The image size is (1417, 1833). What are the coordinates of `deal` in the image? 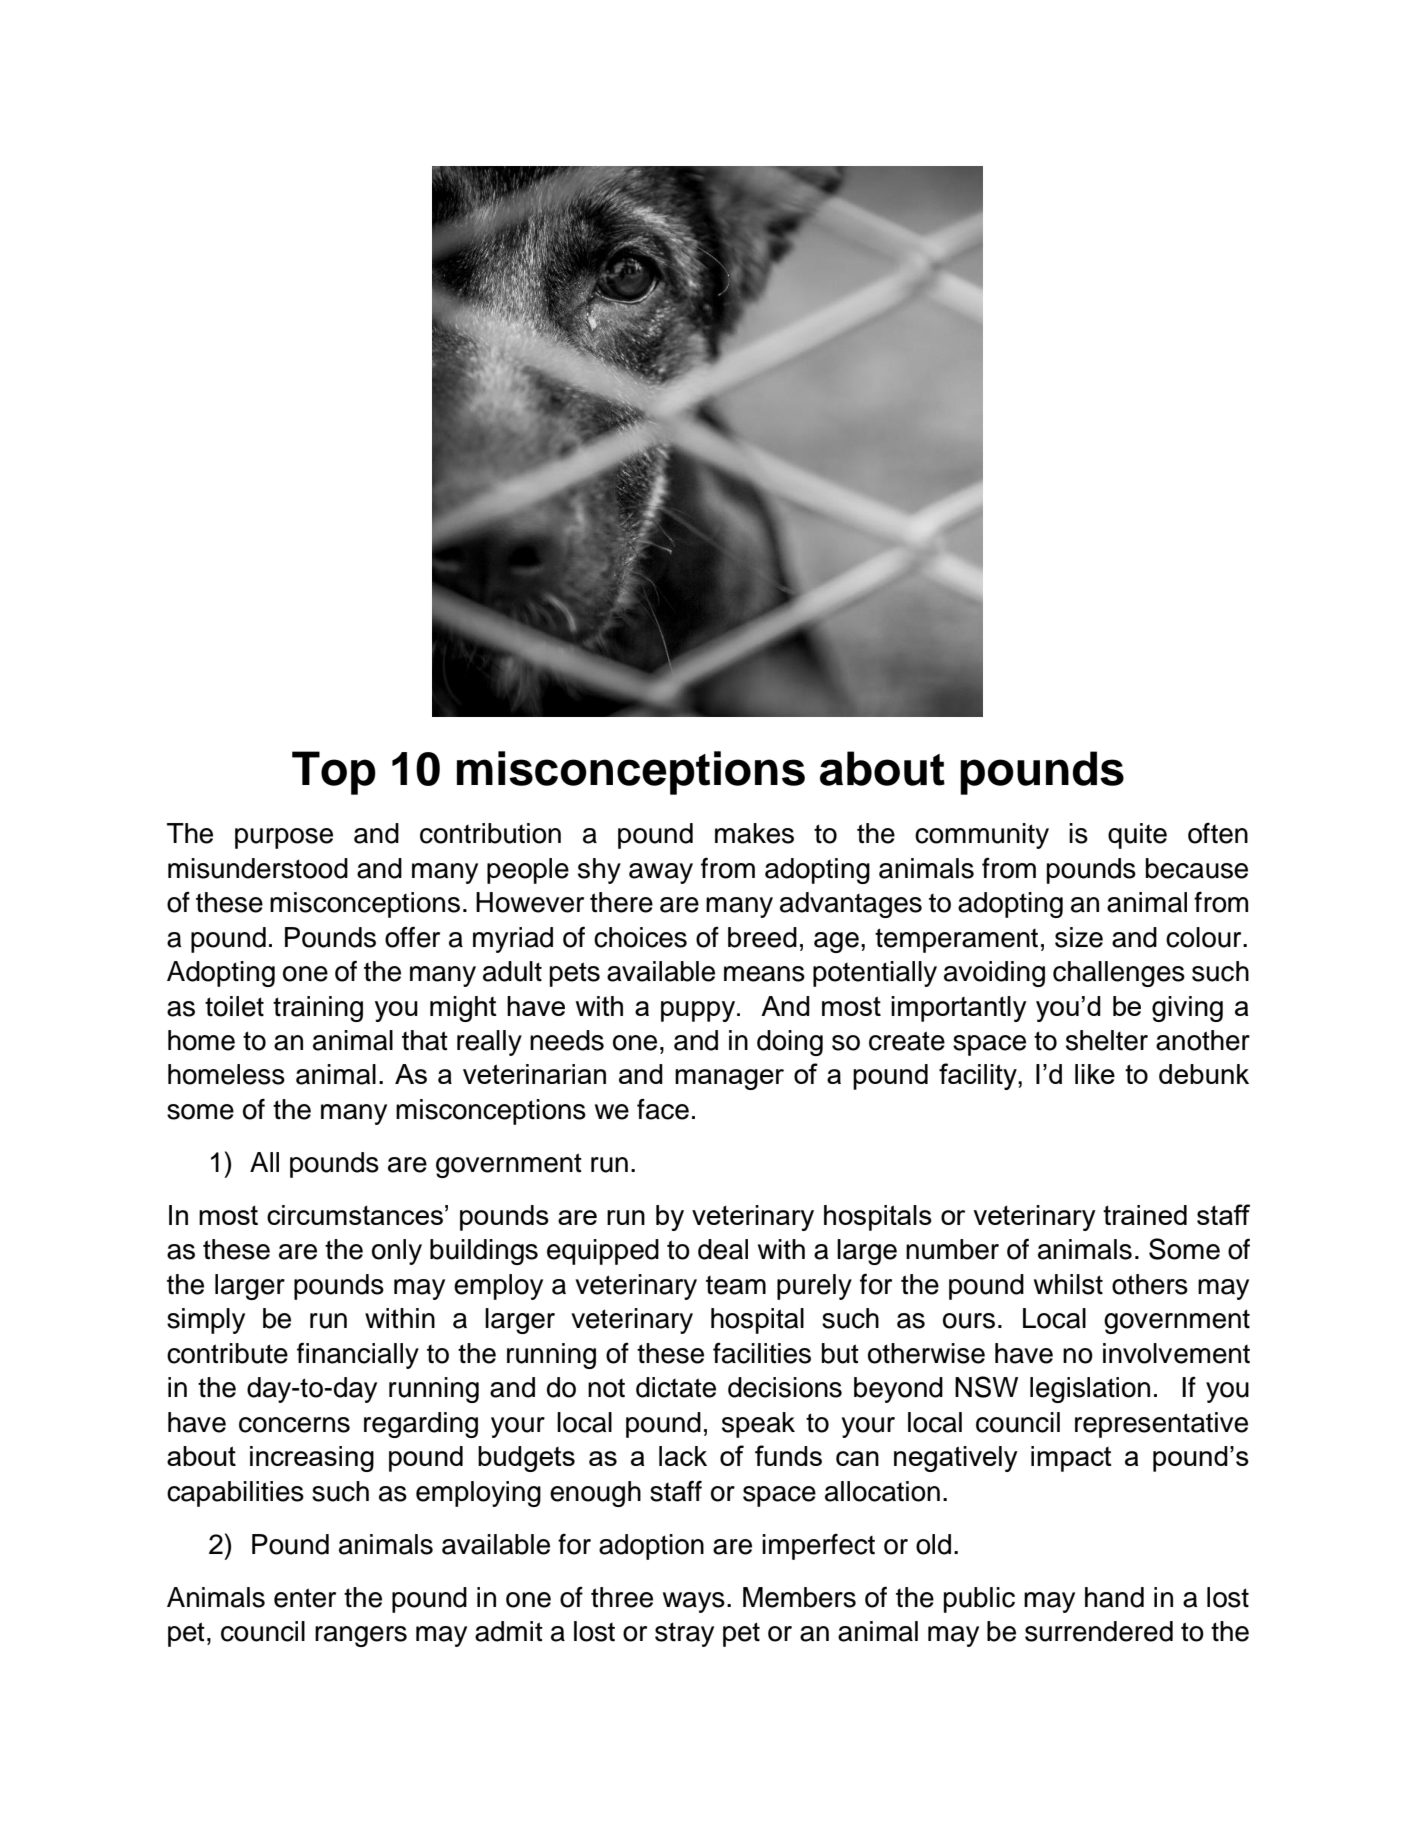 It's located at (723, 1249).
